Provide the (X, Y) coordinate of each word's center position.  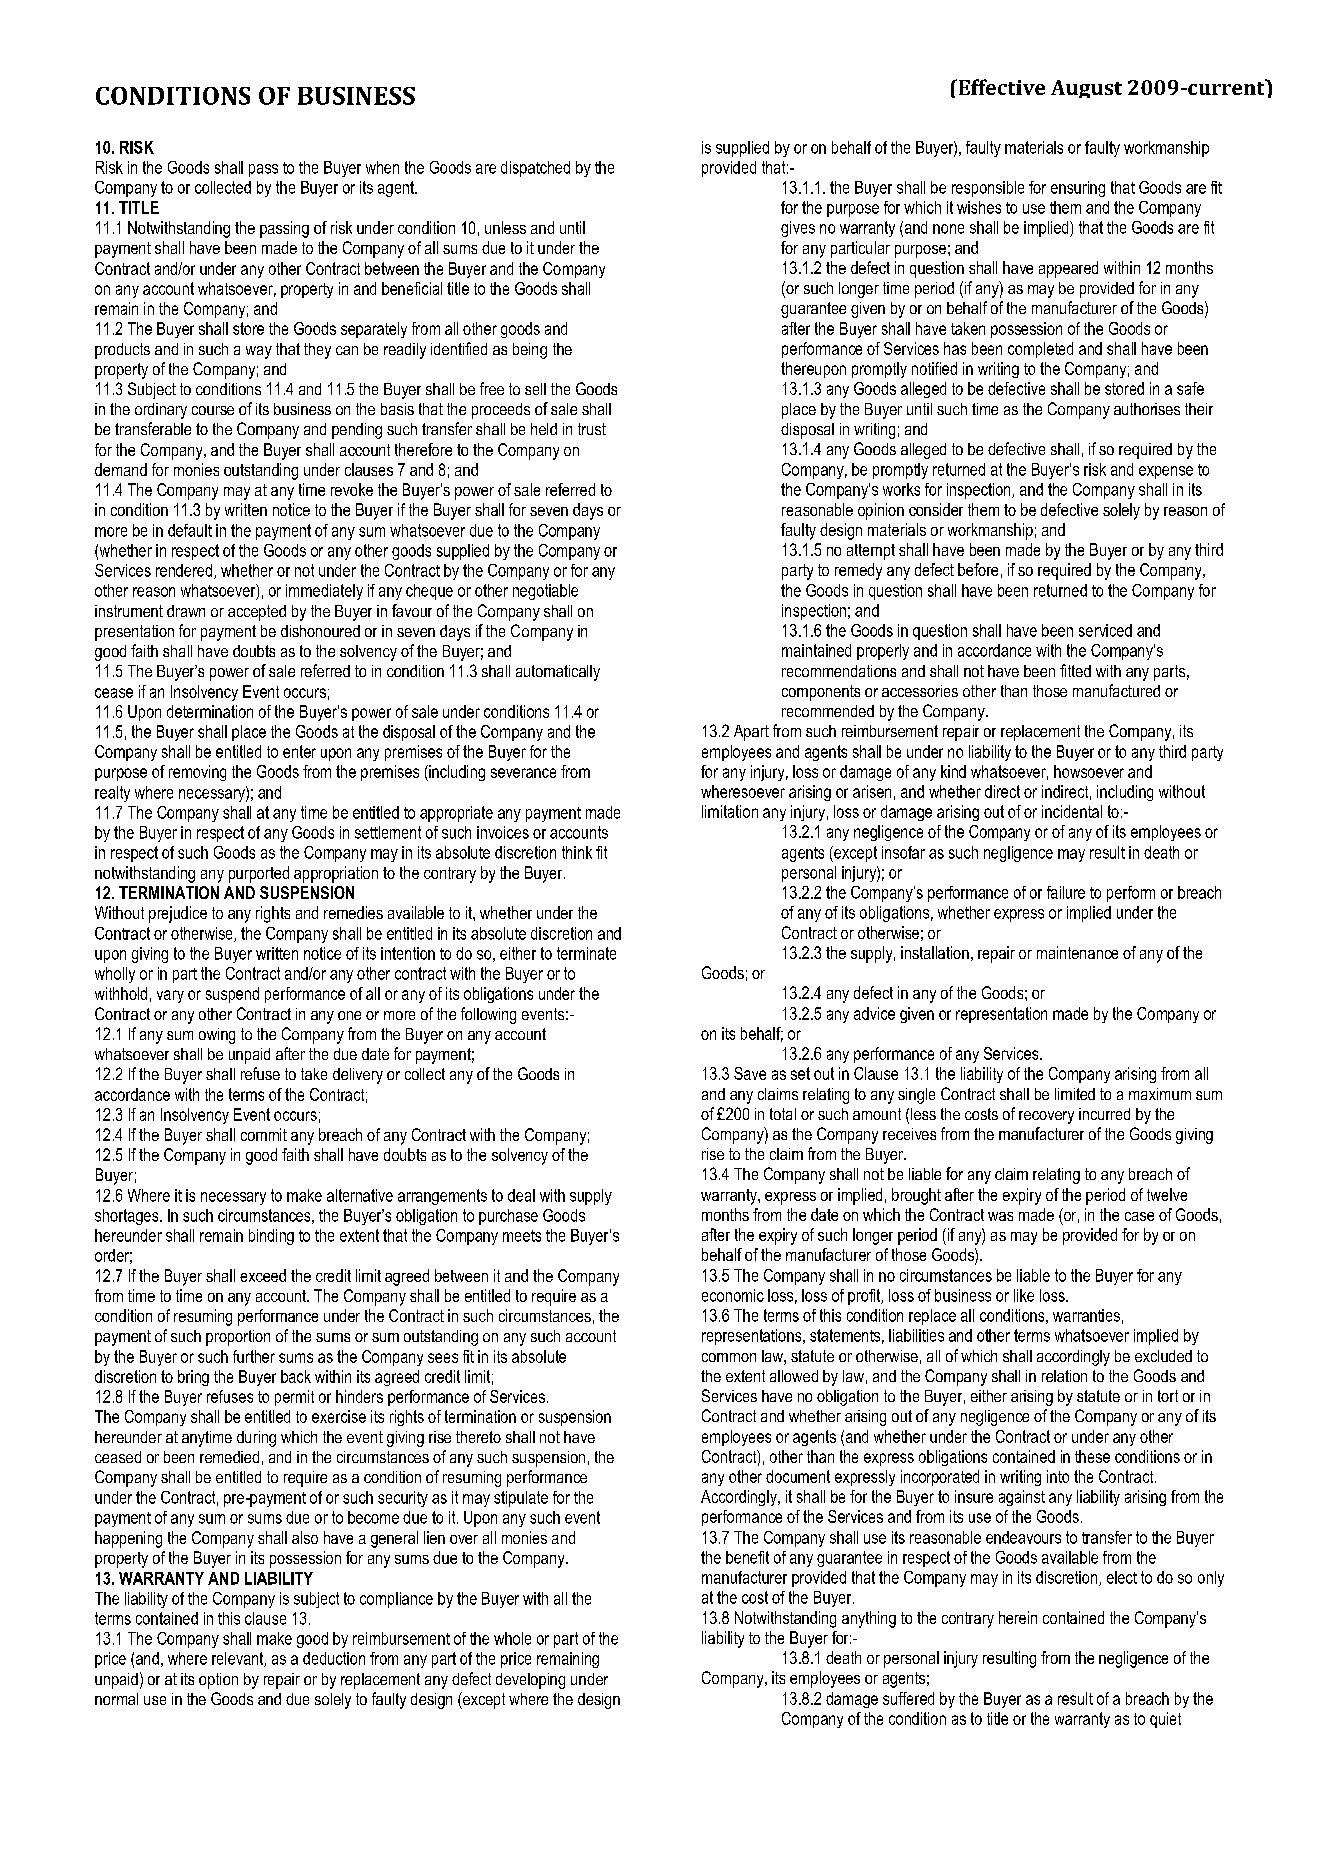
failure (1066, 892)
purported (259, 874)
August (1086, 89)
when (382, 167)
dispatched (535, 169)
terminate (586, 953)
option (218, 1681)
